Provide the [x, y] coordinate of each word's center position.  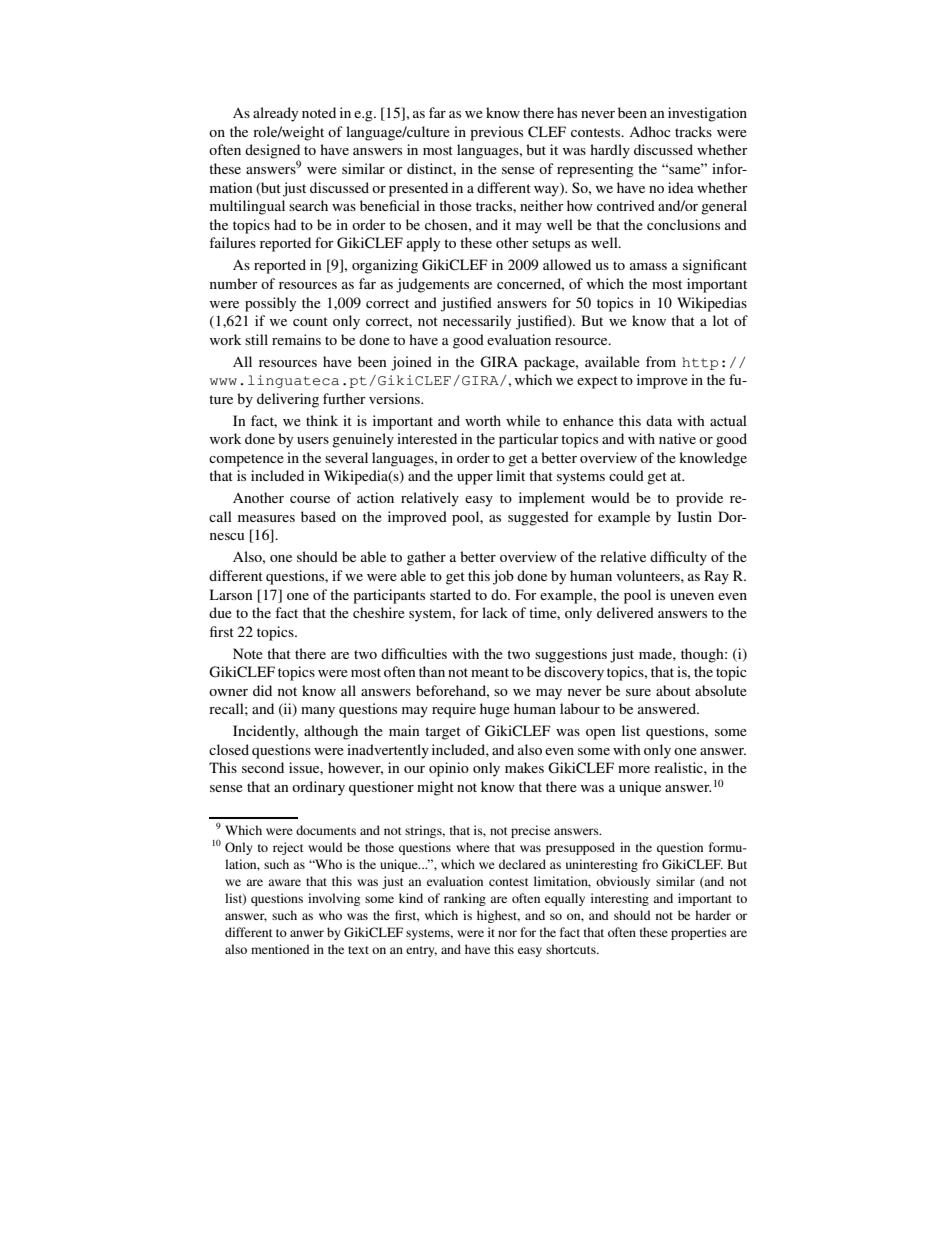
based [318, 516]
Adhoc [650, 131]
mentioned [280, 949]
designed [272, 152]
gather [426, 558]
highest [498, 916]
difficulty [678, 558]
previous [496, 133]
